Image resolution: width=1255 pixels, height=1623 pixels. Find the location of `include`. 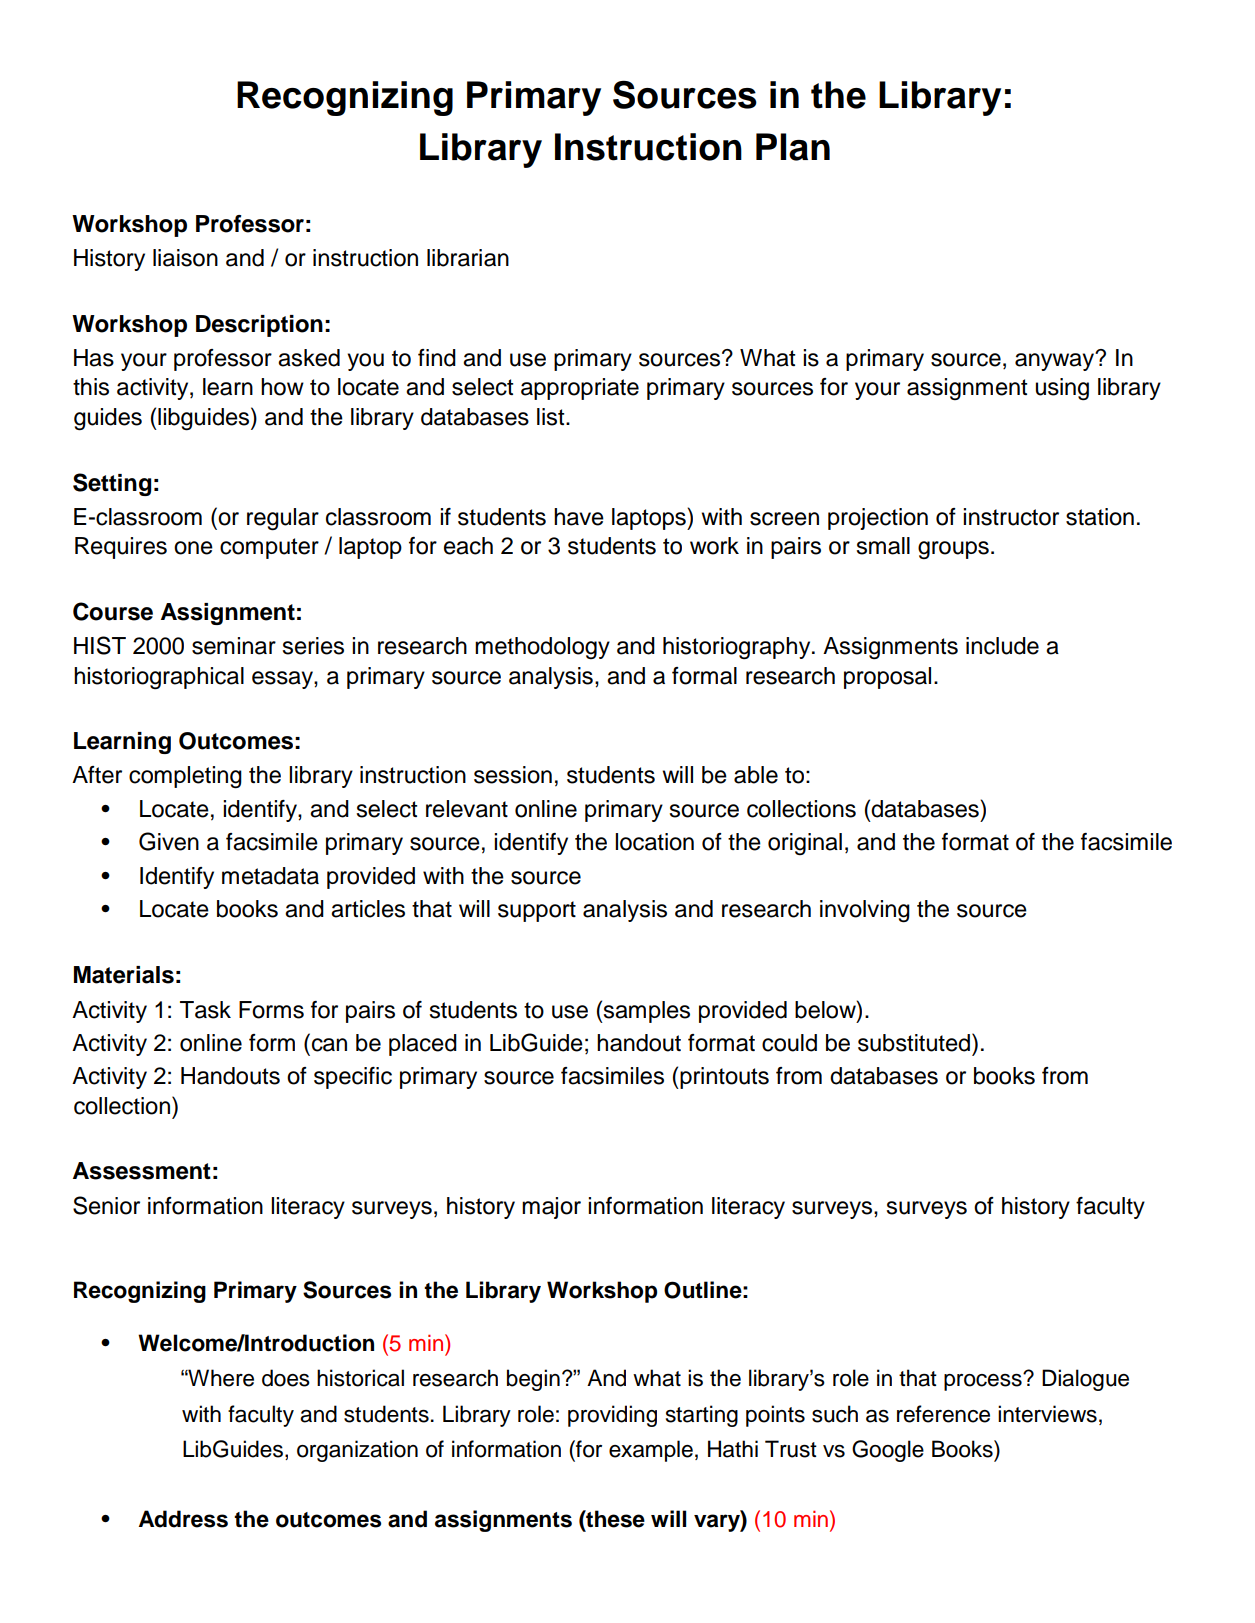

include is located at coordinates (1002, 646).
